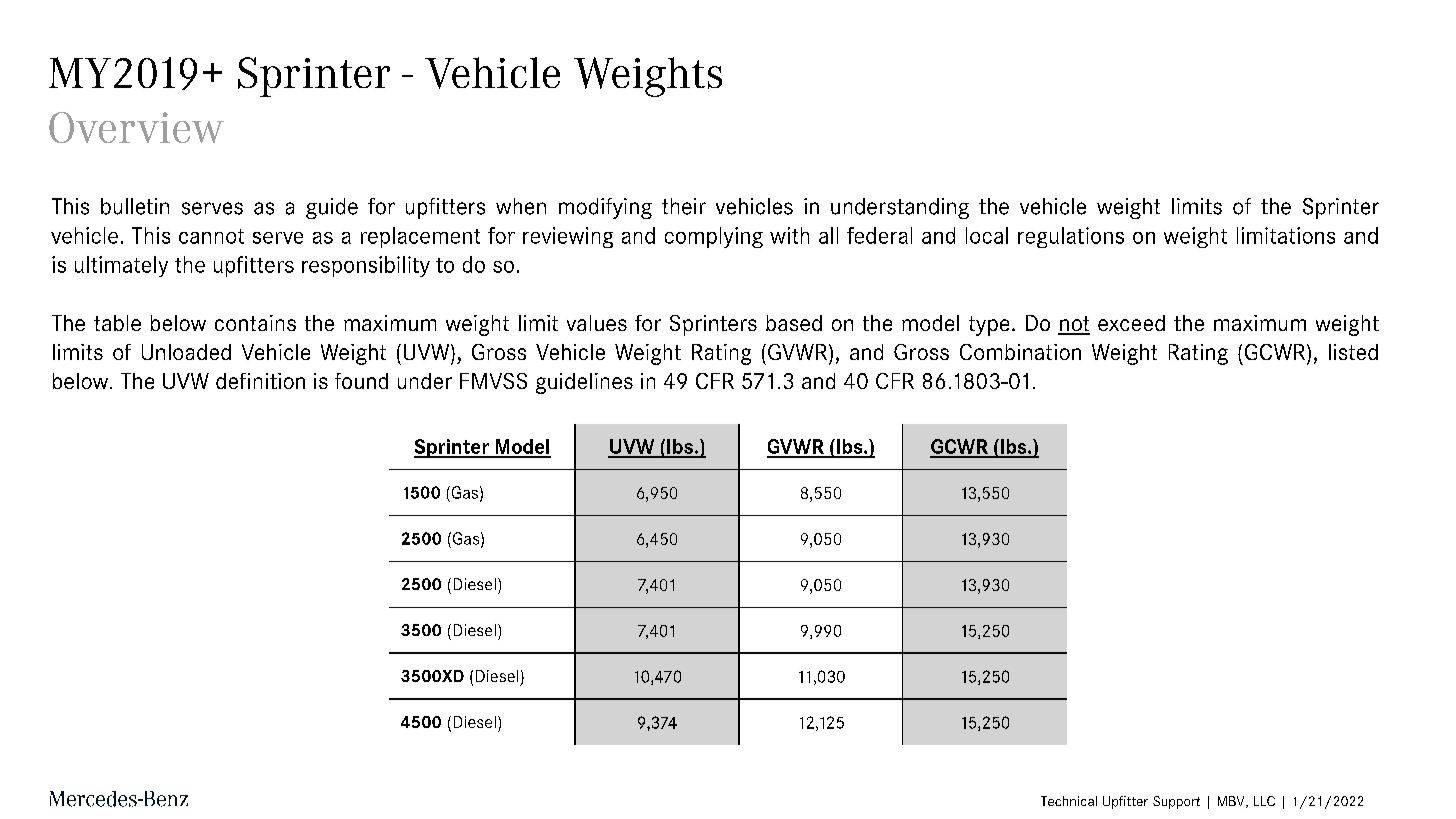  I want to click on found, so click(361, 381).
